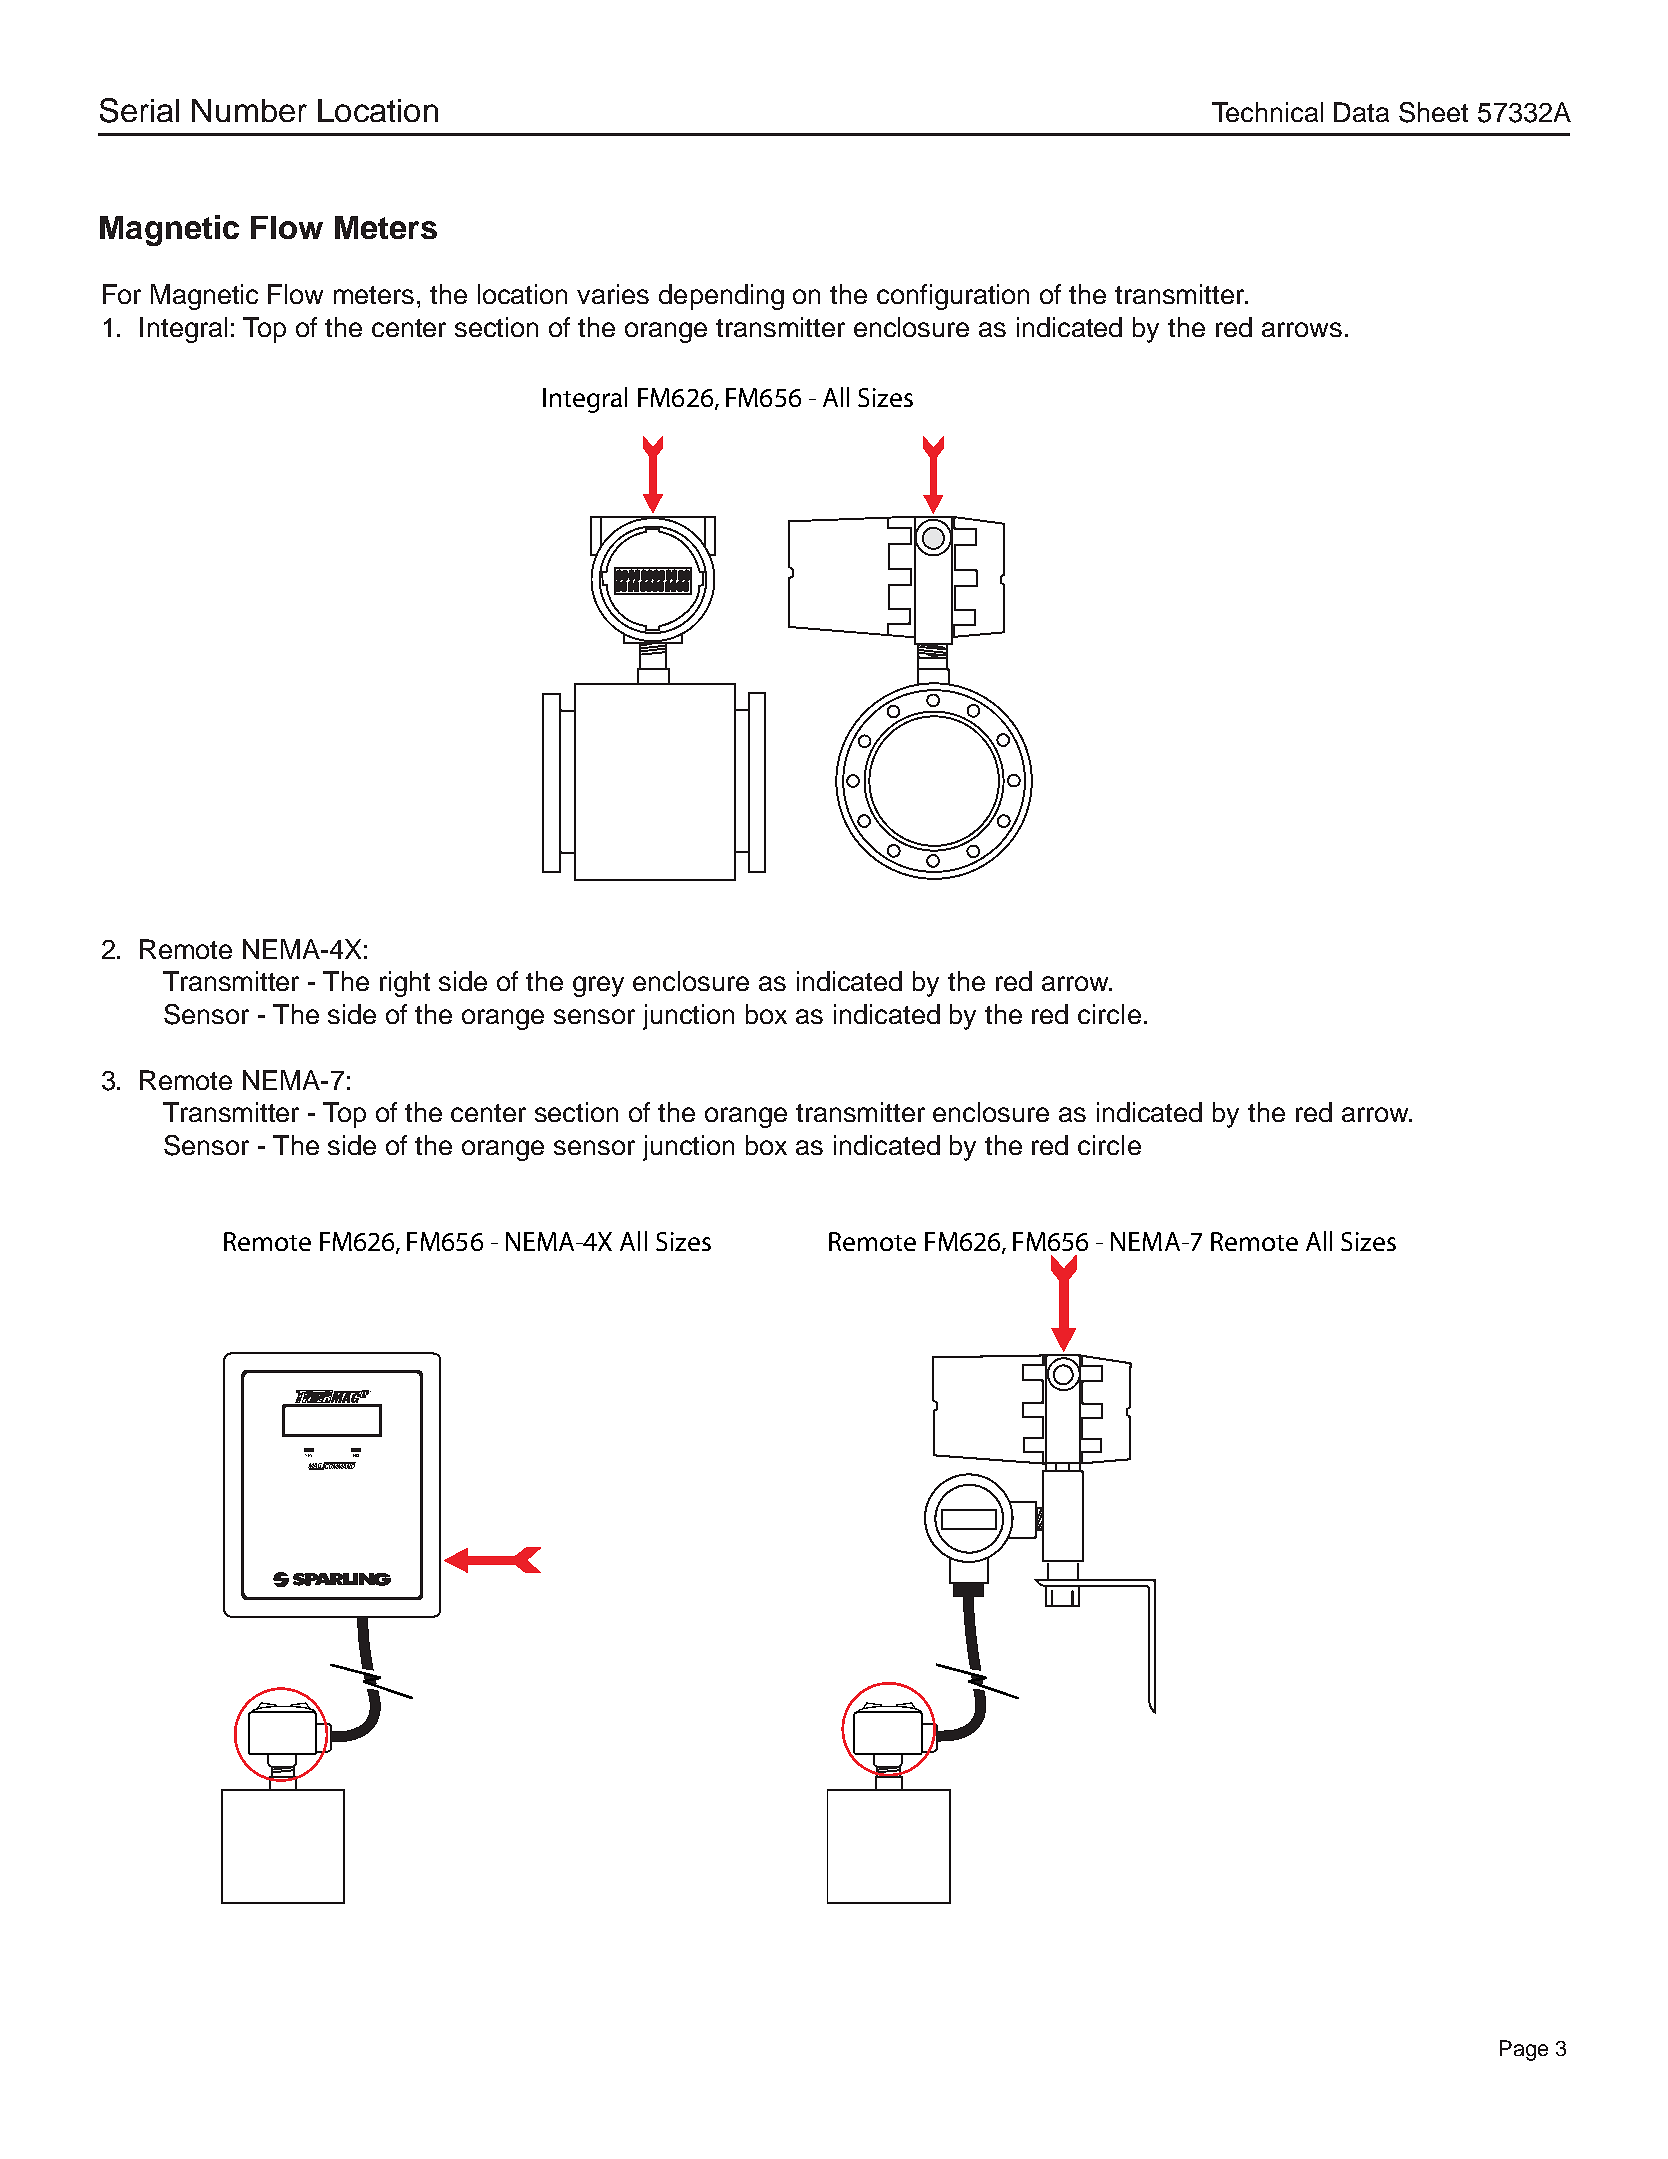  What do you see at coordinates (1361, 112) in the image?
I see `Data` at bounding box center [1361, 112].
